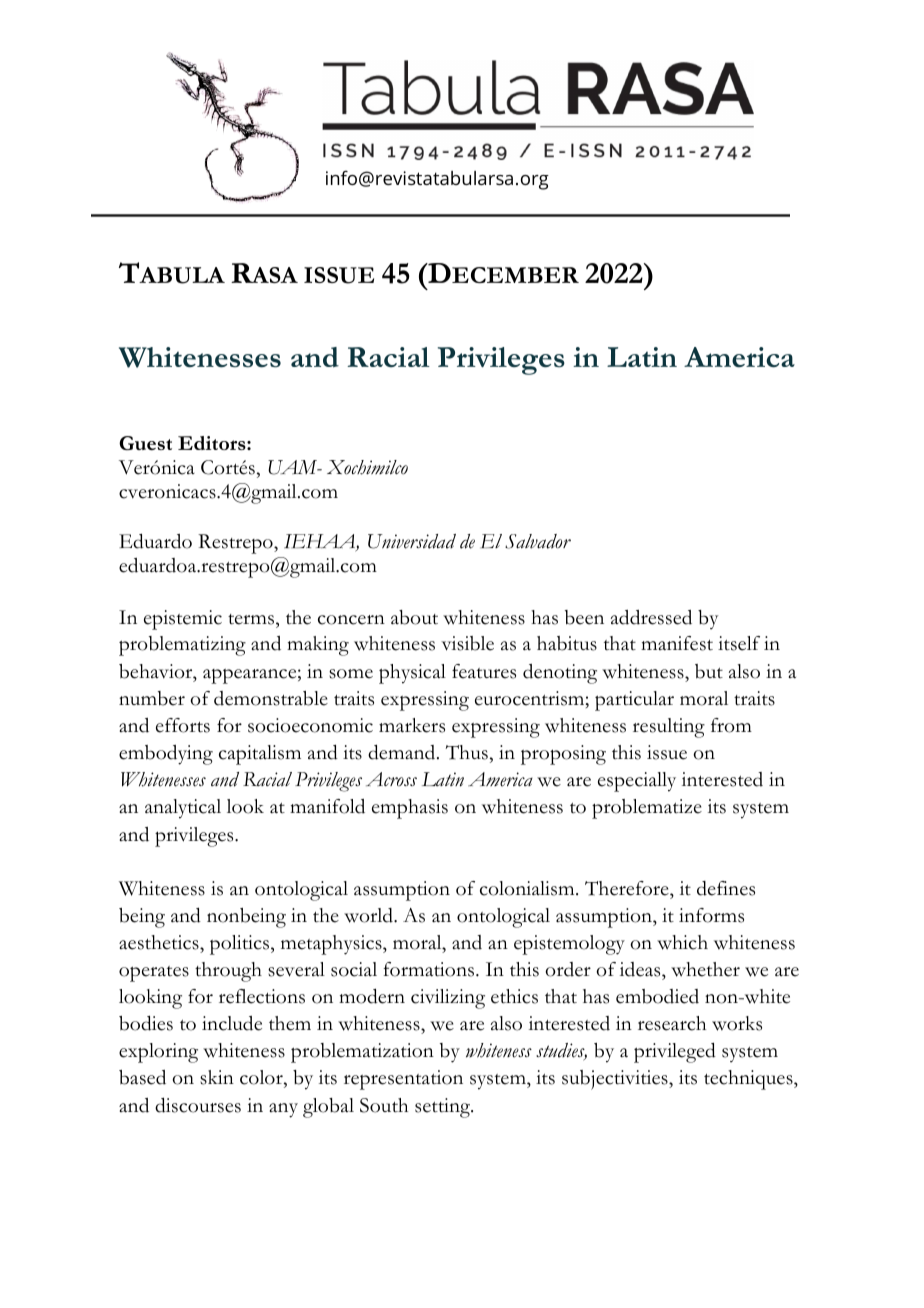 This image has height=1308, width=924. I want to click on physical, so click(412, 674).
